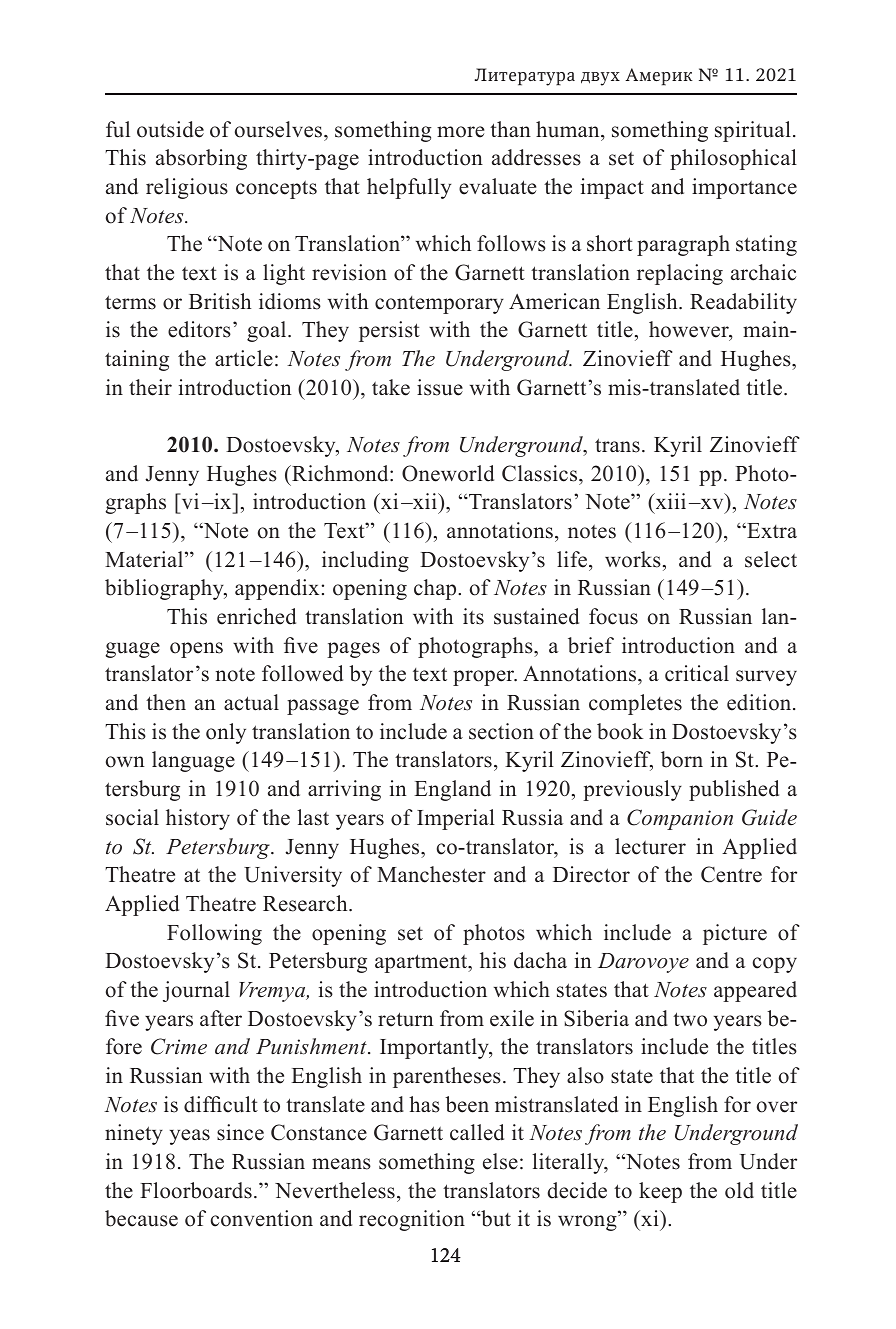 The width and height of the screenshot is (896, 1329). I want to click on philosophical, so click(733, 159).
